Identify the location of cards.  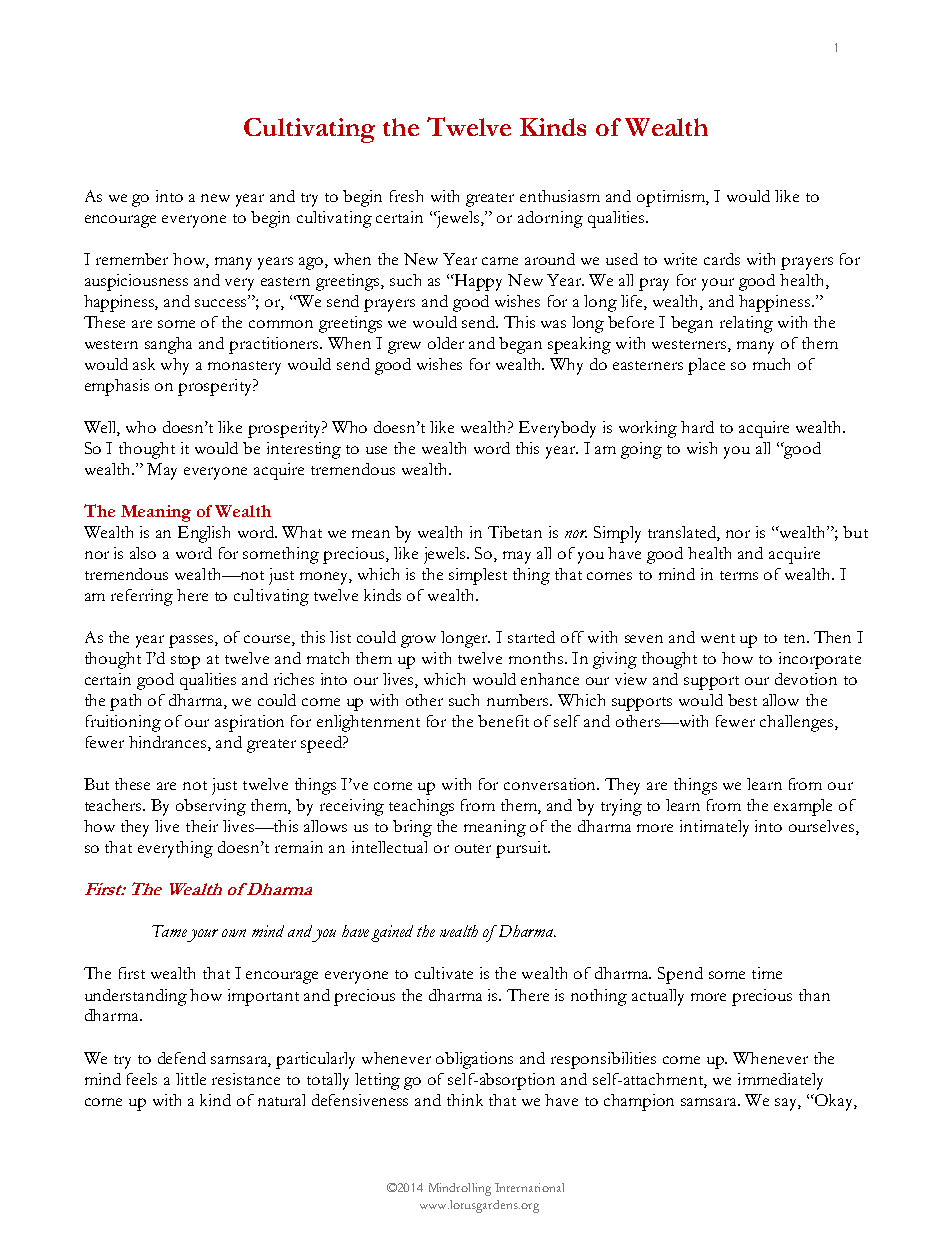
(722, 259).
